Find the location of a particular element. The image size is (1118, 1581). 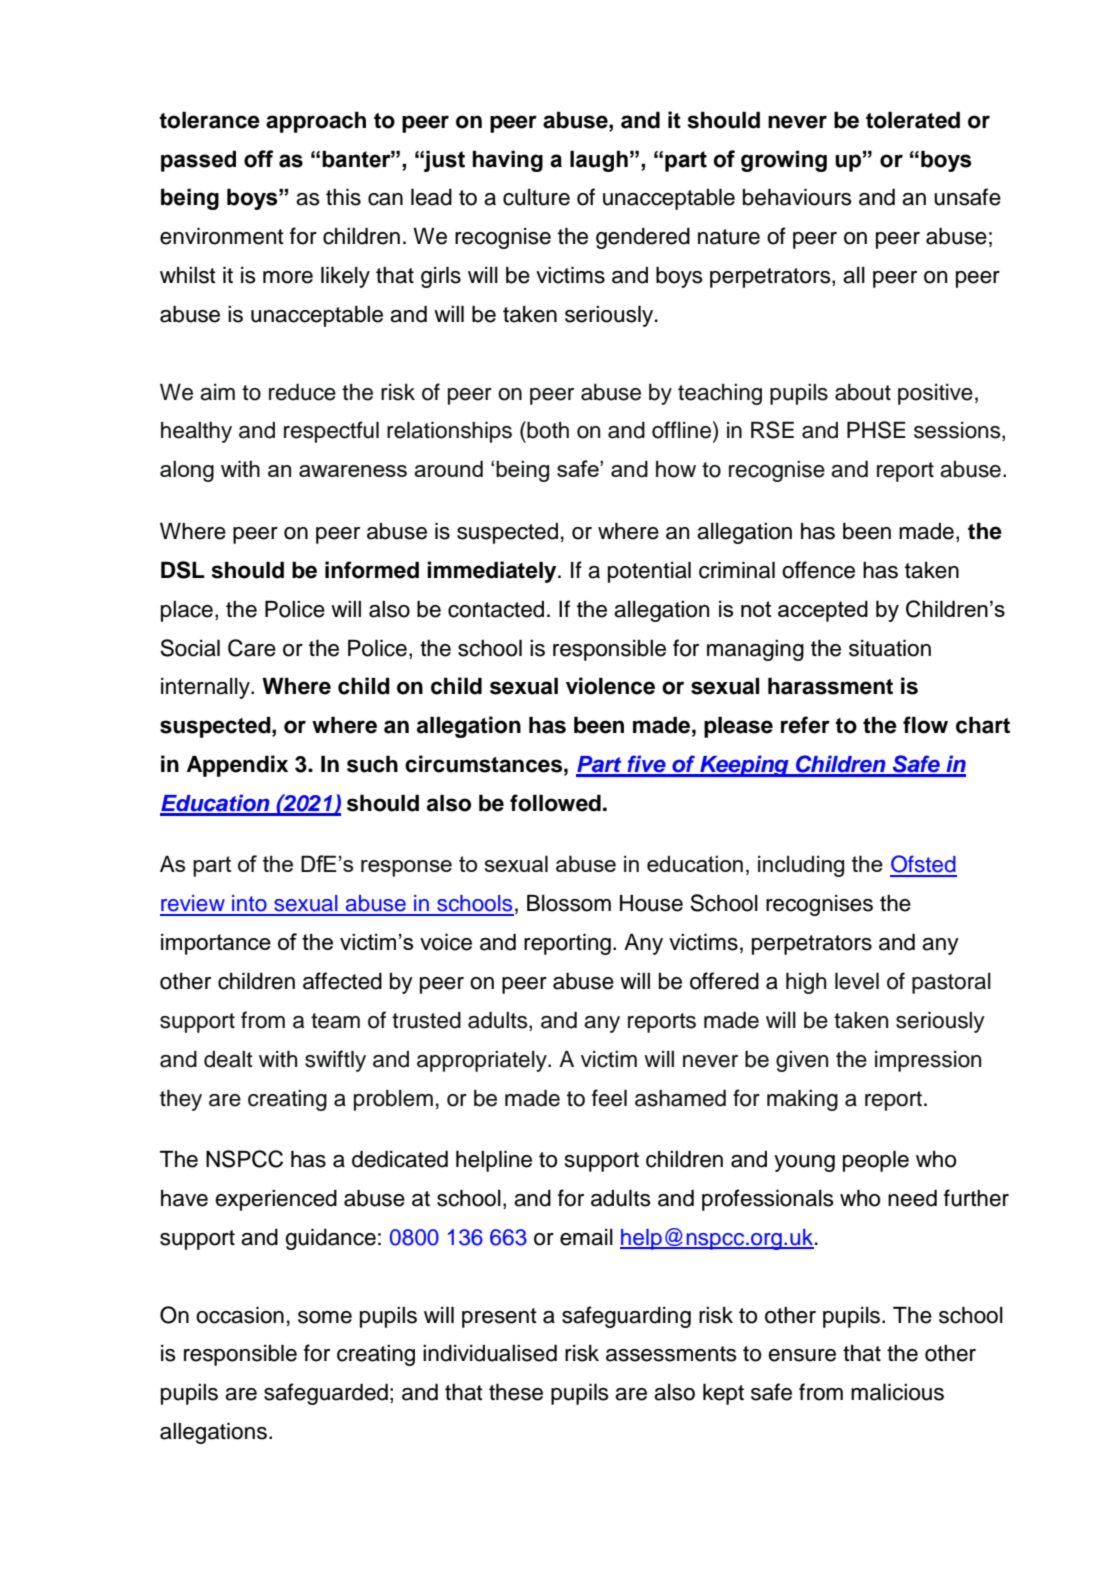

approach is located at coordinates (316, 122).
